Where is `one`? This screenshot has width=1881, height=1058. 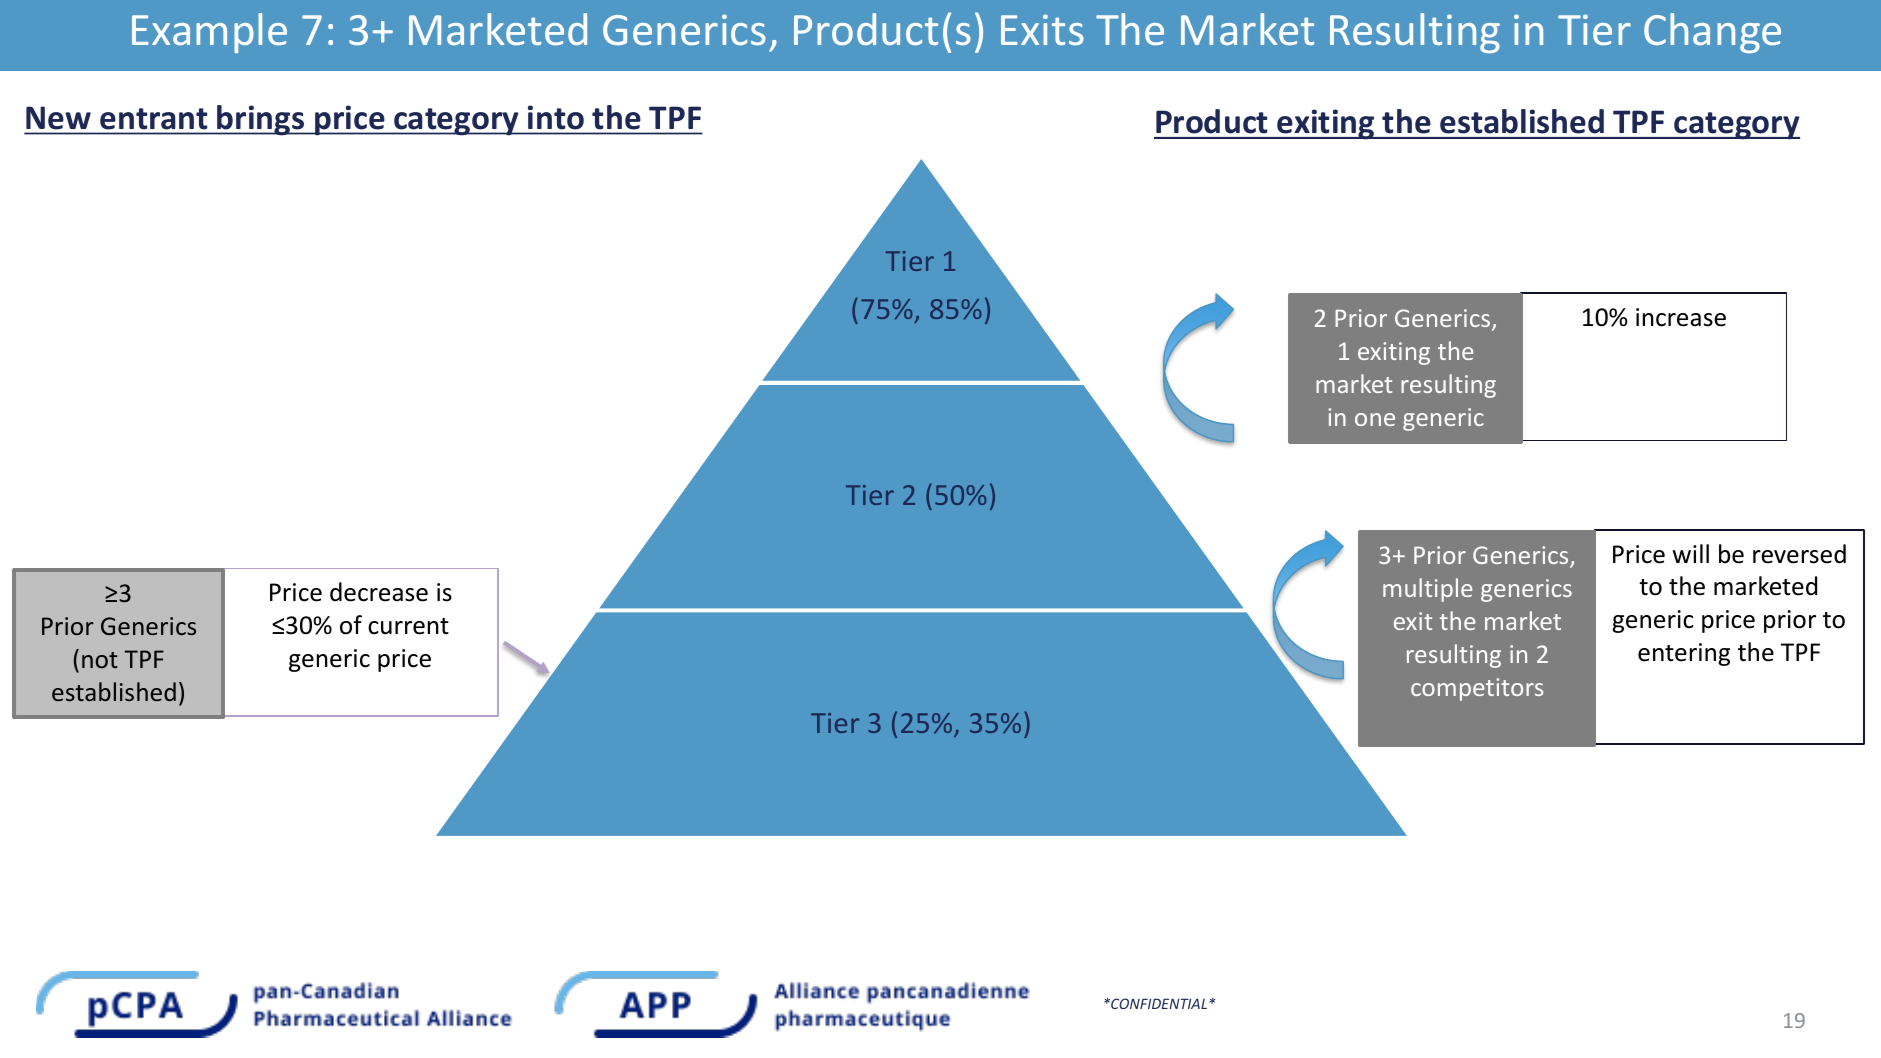
one is located at coordinates (1375, 419).
